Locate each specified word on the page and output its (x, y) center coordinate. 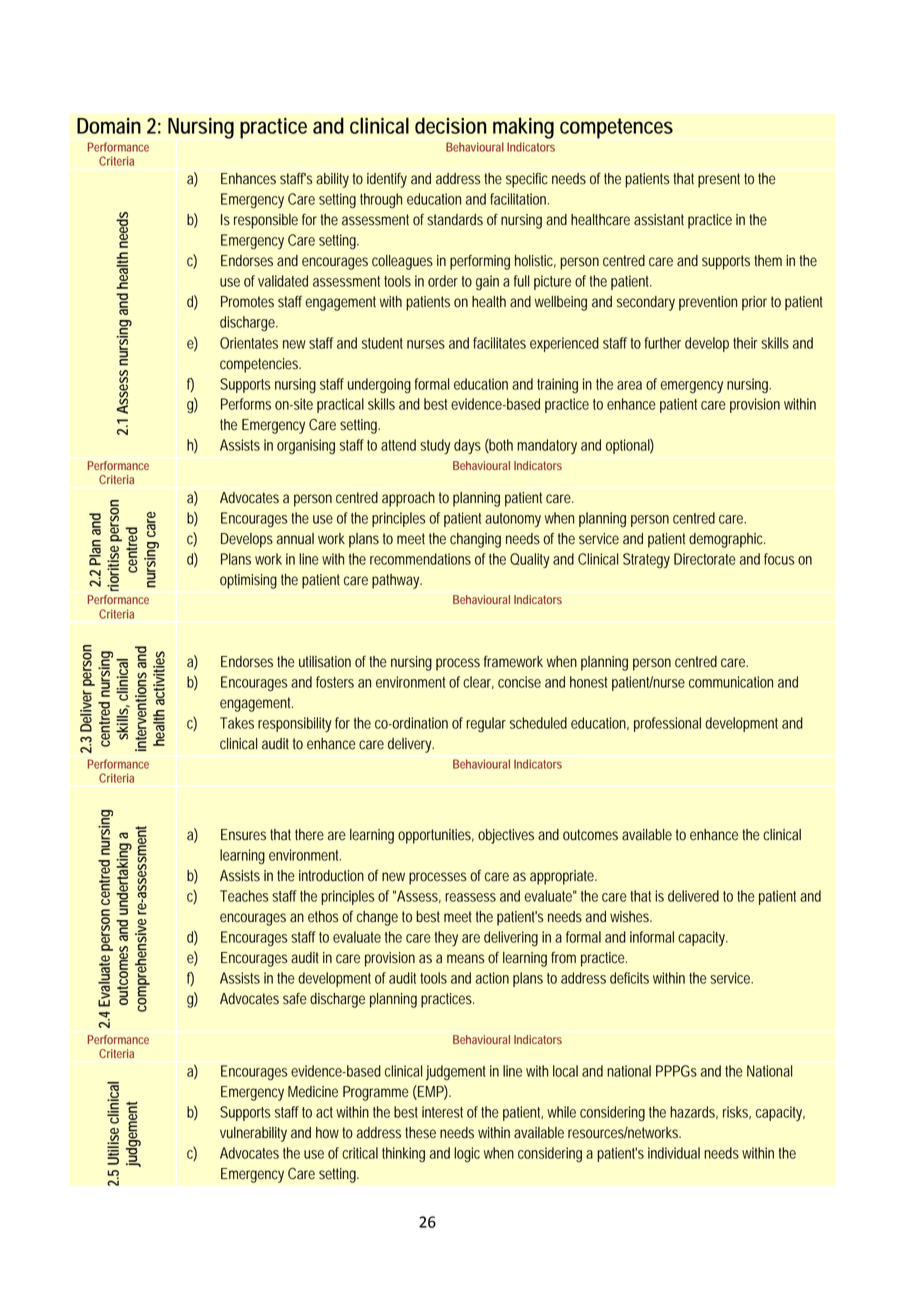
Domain (109, 126)
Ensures (243, 835)
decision (451, 125)
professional (667, 724)
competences (616, 128)
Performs (246, 404)
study (435, 446)
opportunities (436, 836)
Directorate (705, 559)
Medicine (313, 1092)
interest (442, 1112)
